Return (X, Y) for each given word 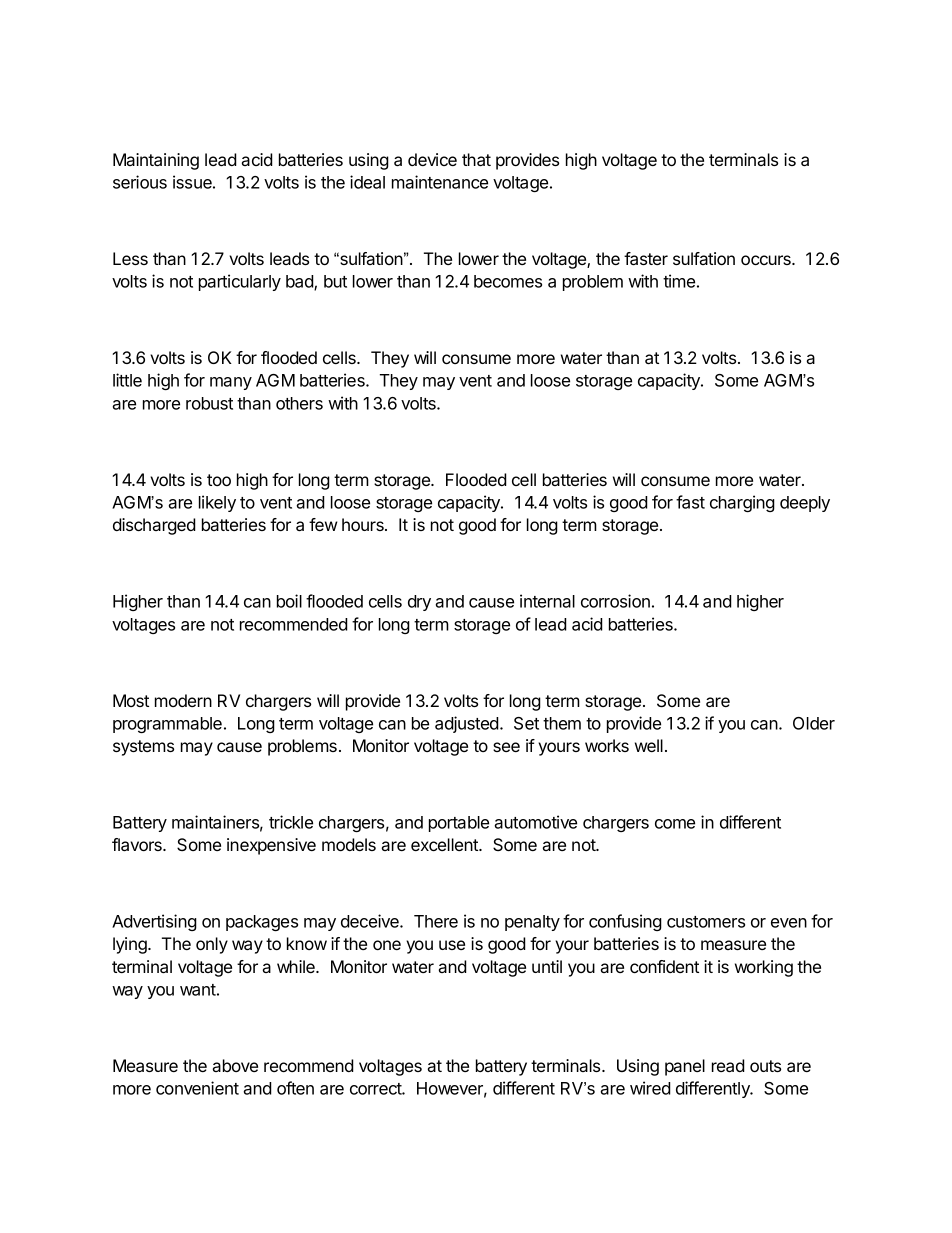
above (235, 1065)
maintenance (440, 182)
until (547, 966)
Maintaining (156, 161)
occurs (767, 260)
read (728, 1065)
